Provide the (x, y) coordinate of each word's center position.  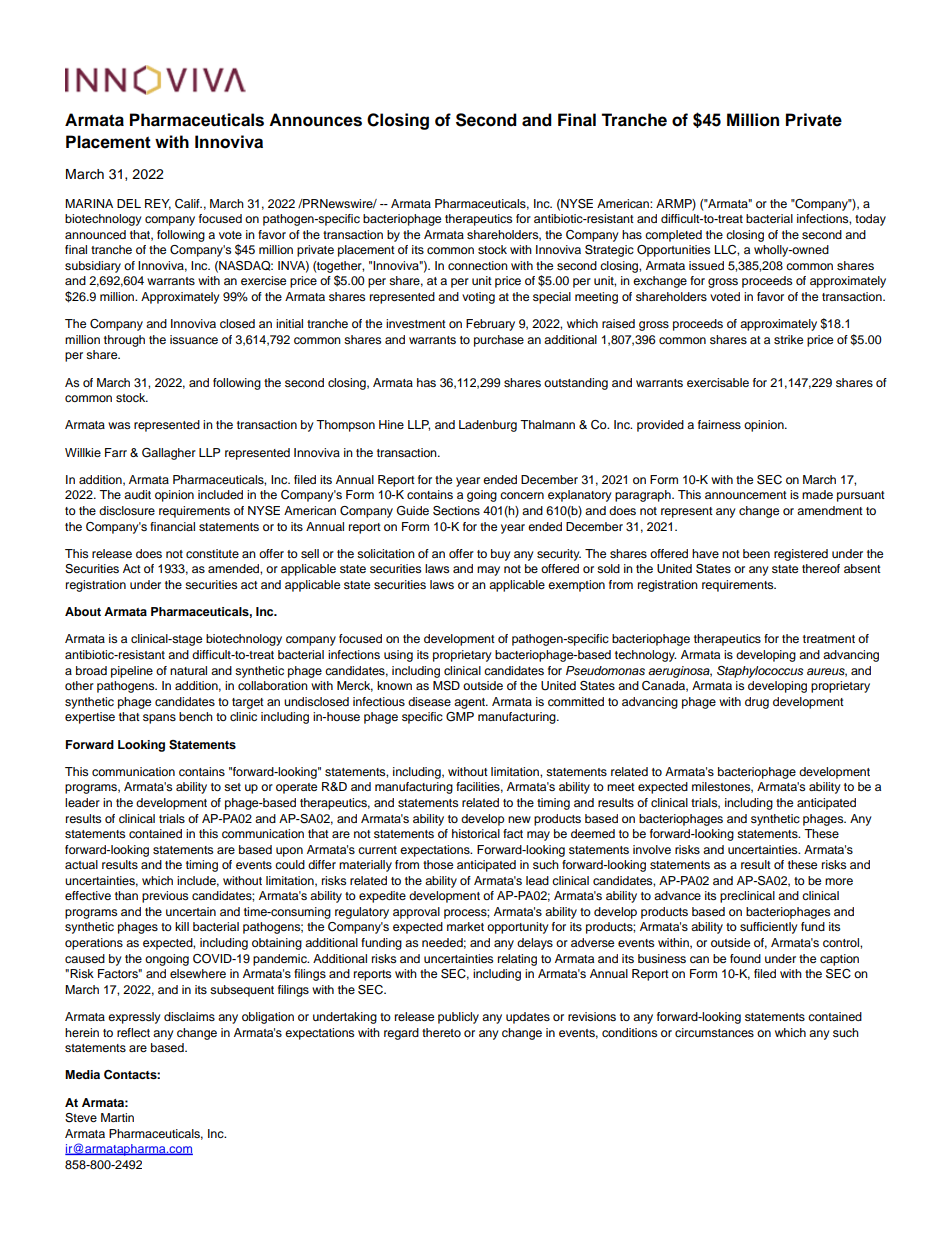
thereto (441, 1032)
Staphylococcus (760, 672)
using (398, 656)
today (870, 220)
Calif (188, 204)
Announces (315, 120)
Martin (117, 1117)
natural (188, 670)
